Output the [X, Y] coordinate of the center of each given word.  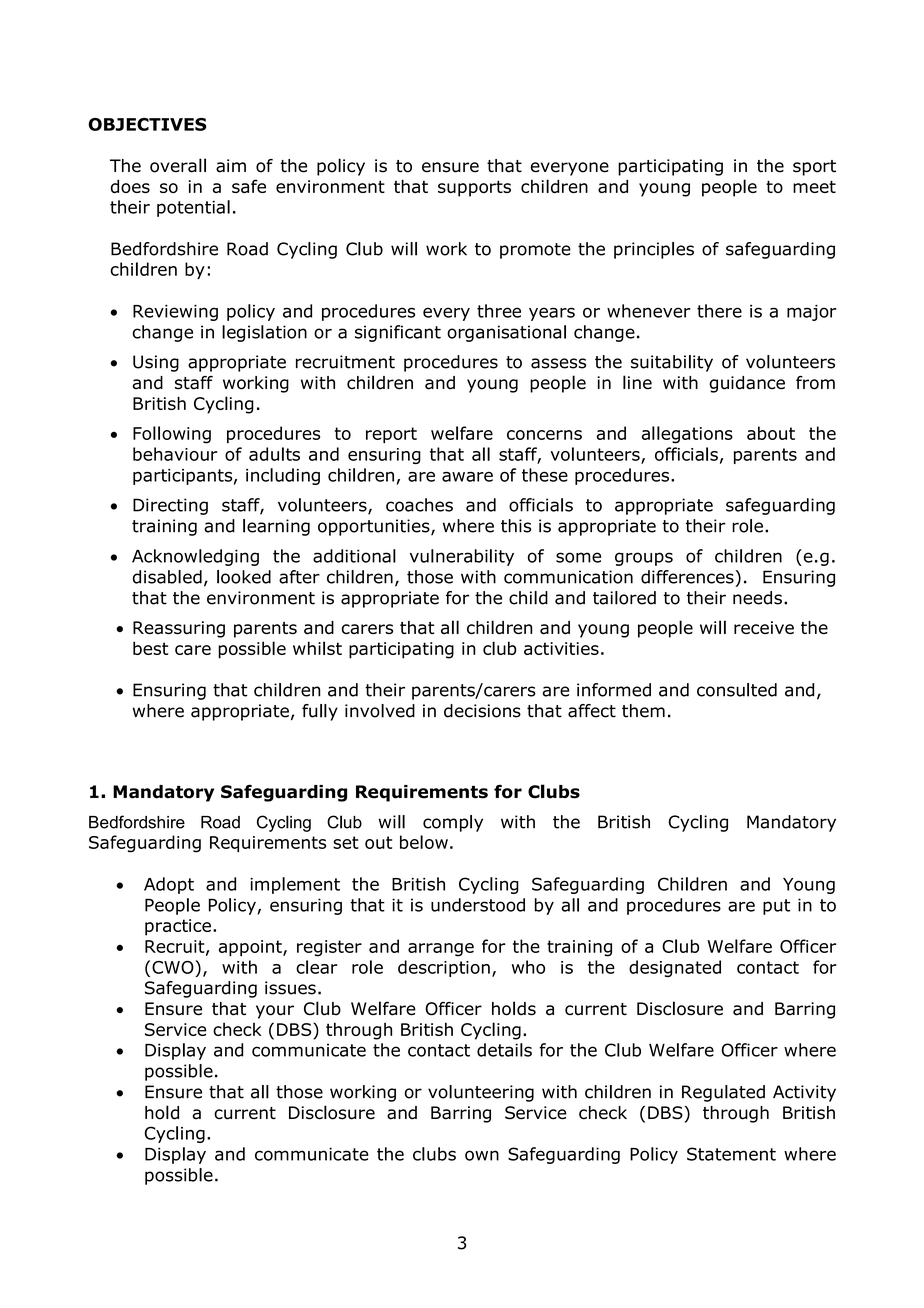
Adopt [169, 885]
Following [172, 435]
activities [561, 648]
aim [231, 166]
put [776, 907]
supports [474, 188]
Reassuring [179, 629]
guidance [747, 384]
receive [764, 627]
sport [814, 168]
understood [478, 905]
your [275, 1012]
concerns [544, 435]
